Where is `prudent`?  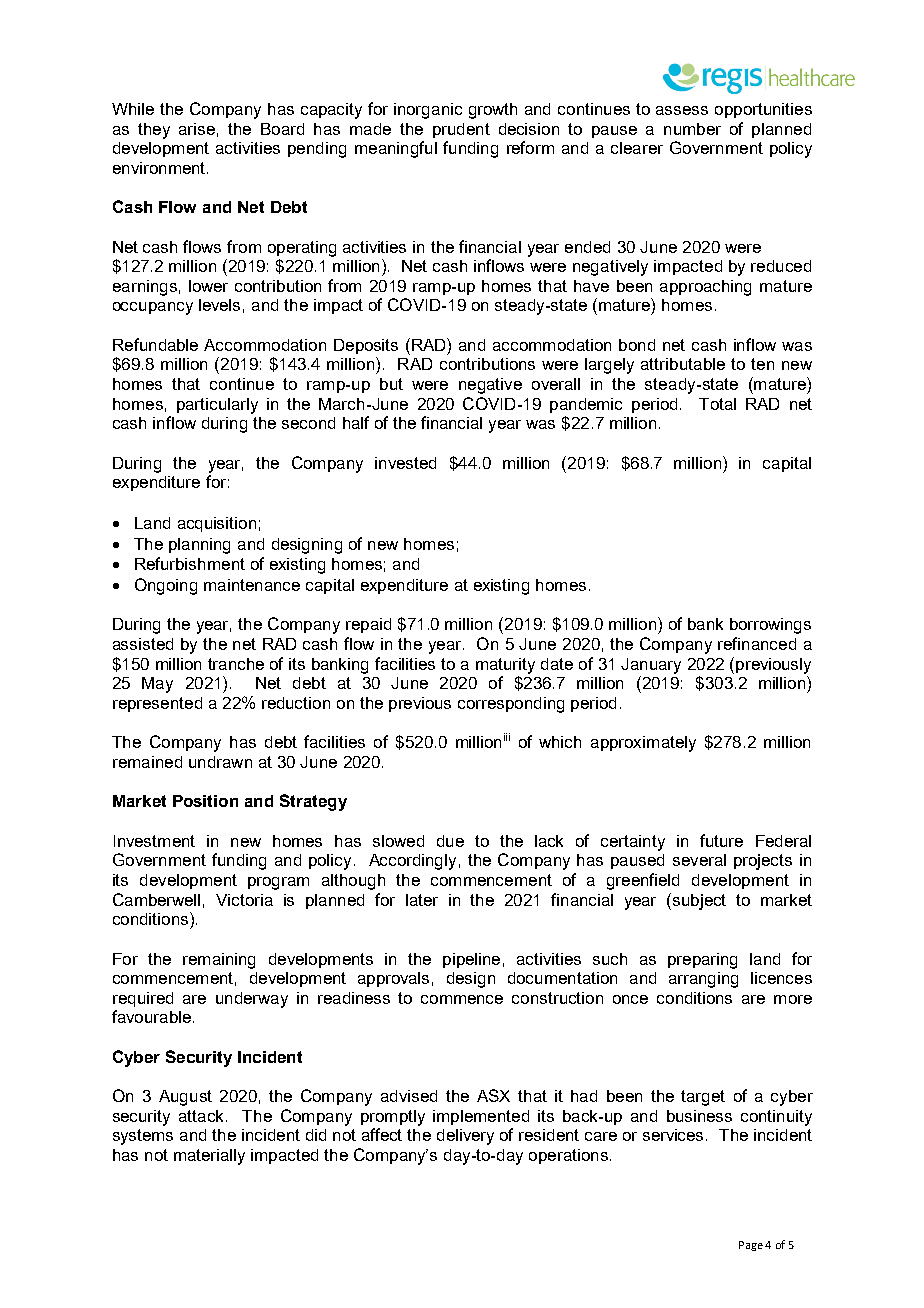 prudent is located at coordinates (461, 130).
